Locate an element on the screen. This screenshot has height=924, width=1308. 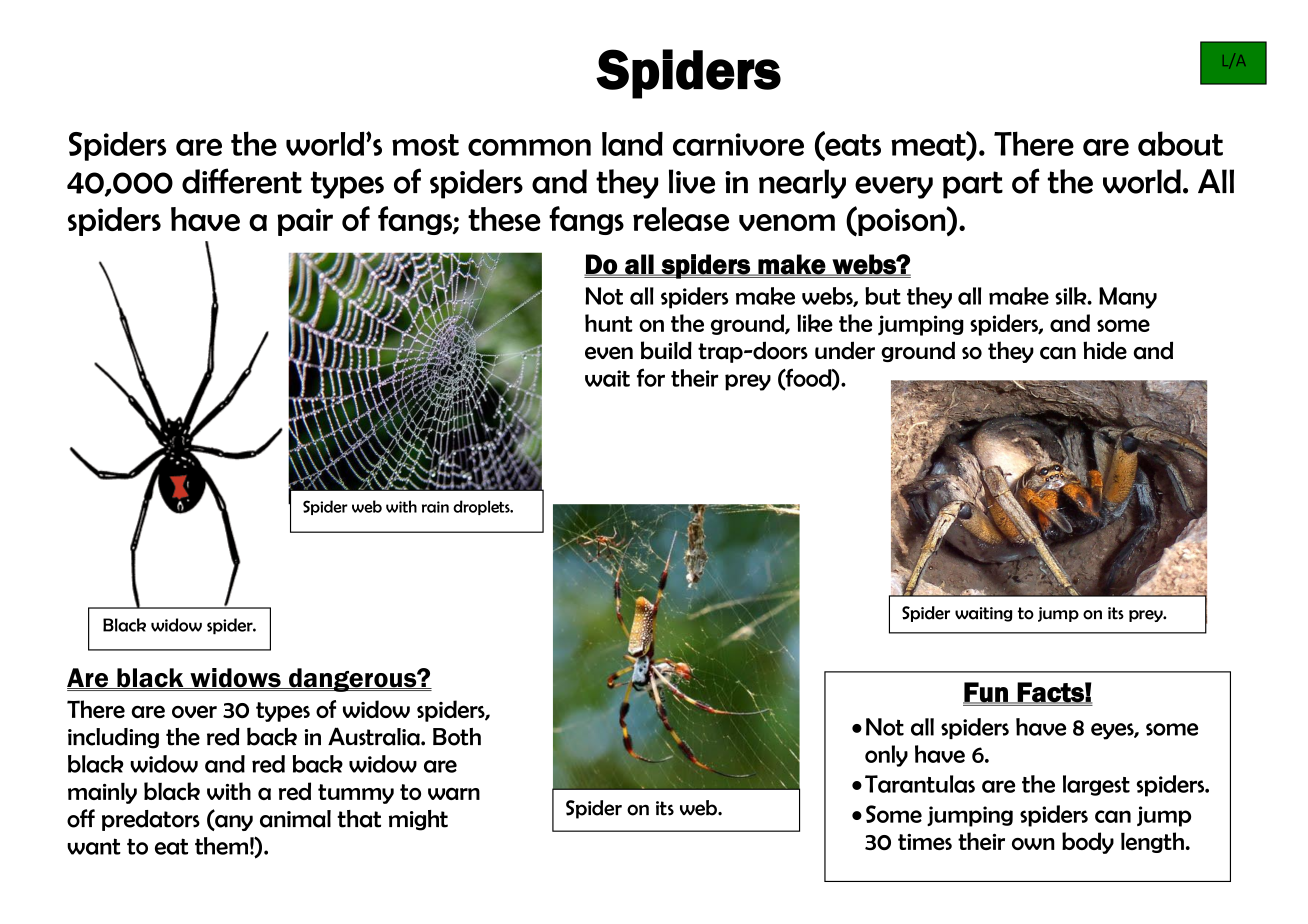
land is located at coordinates (632, 144).
